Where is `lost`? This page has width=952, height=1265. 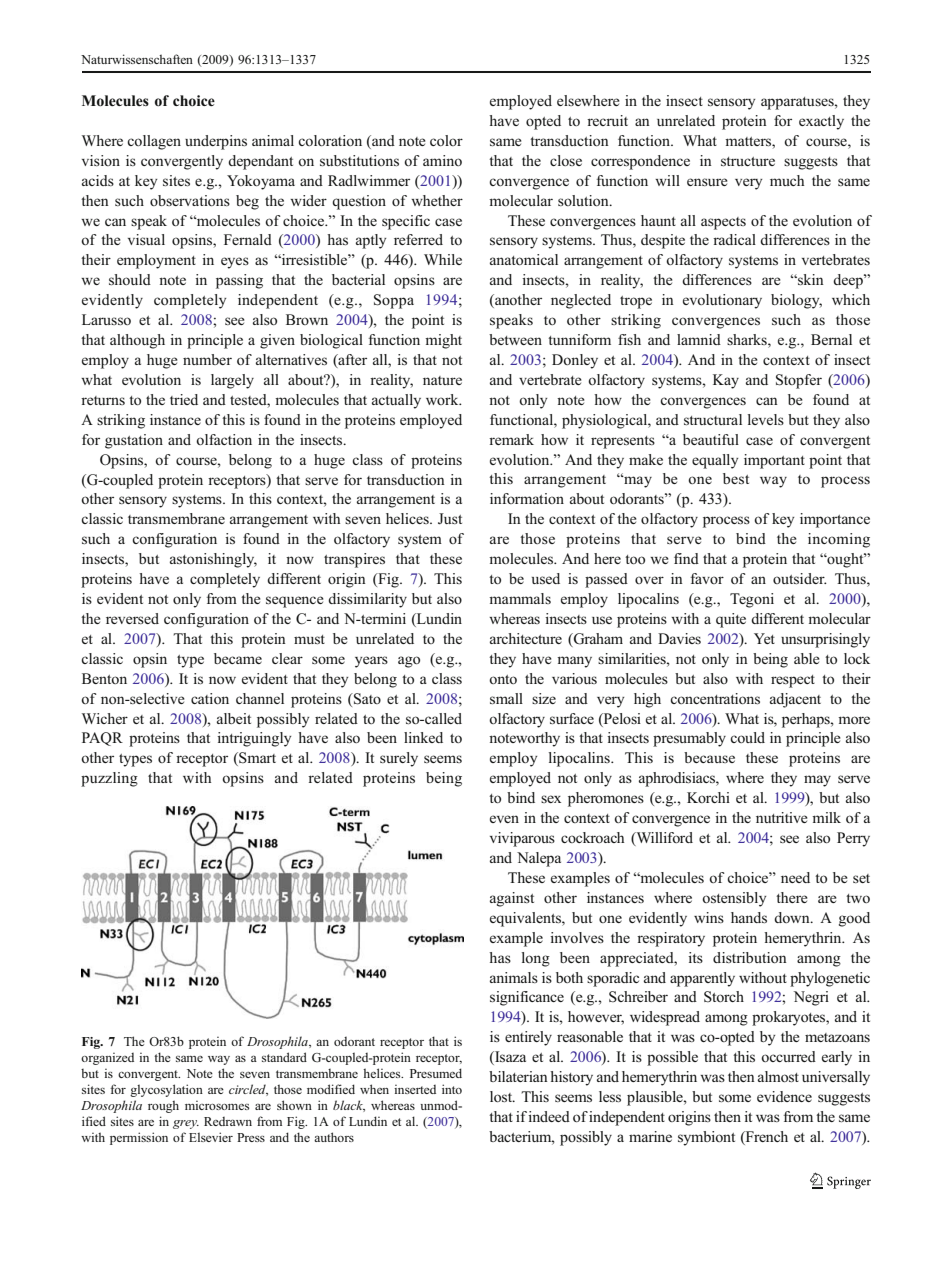
lost is located at coordinates (502, 1096).
